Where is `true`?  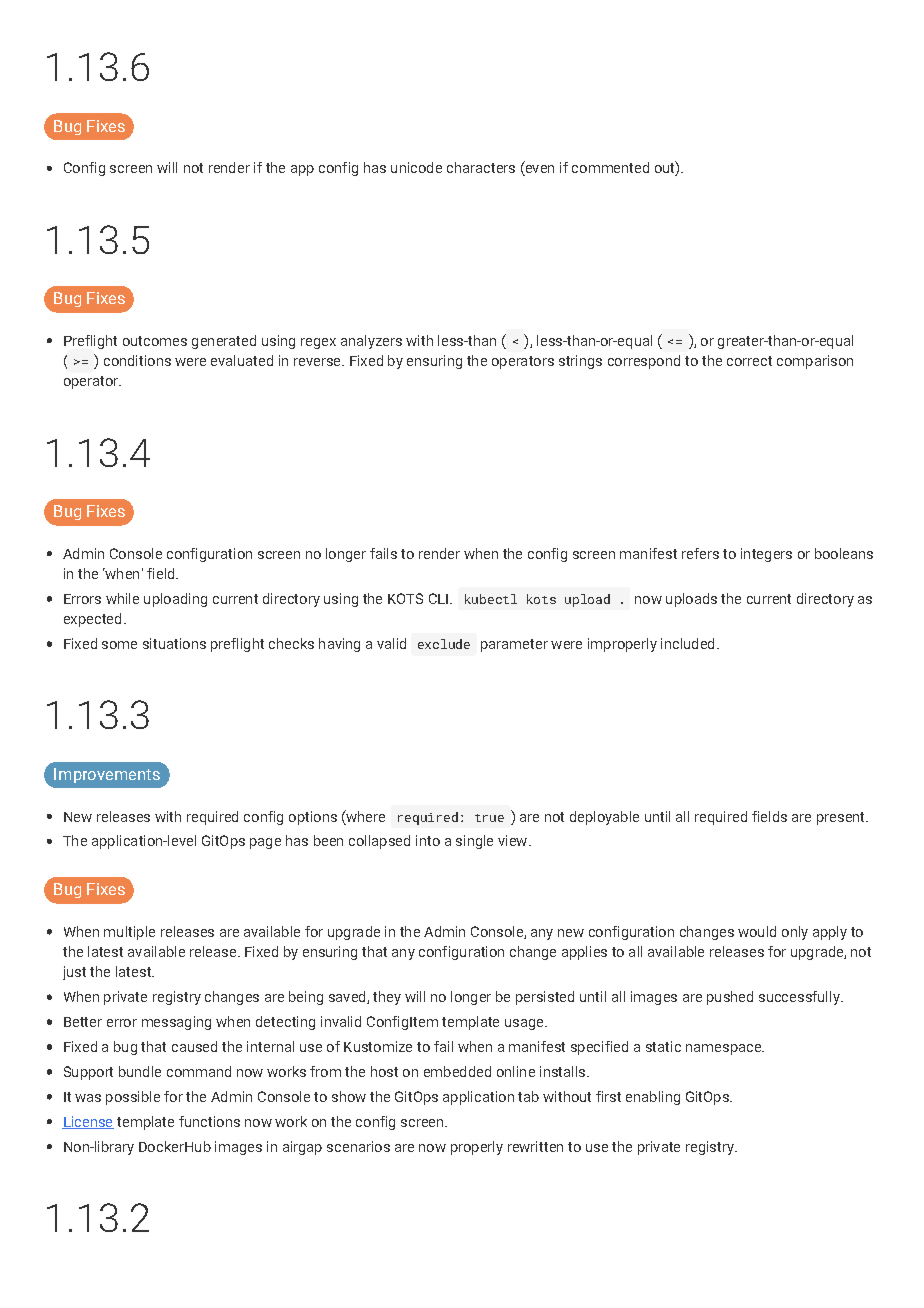 true is located at coordinates (489, 818).
